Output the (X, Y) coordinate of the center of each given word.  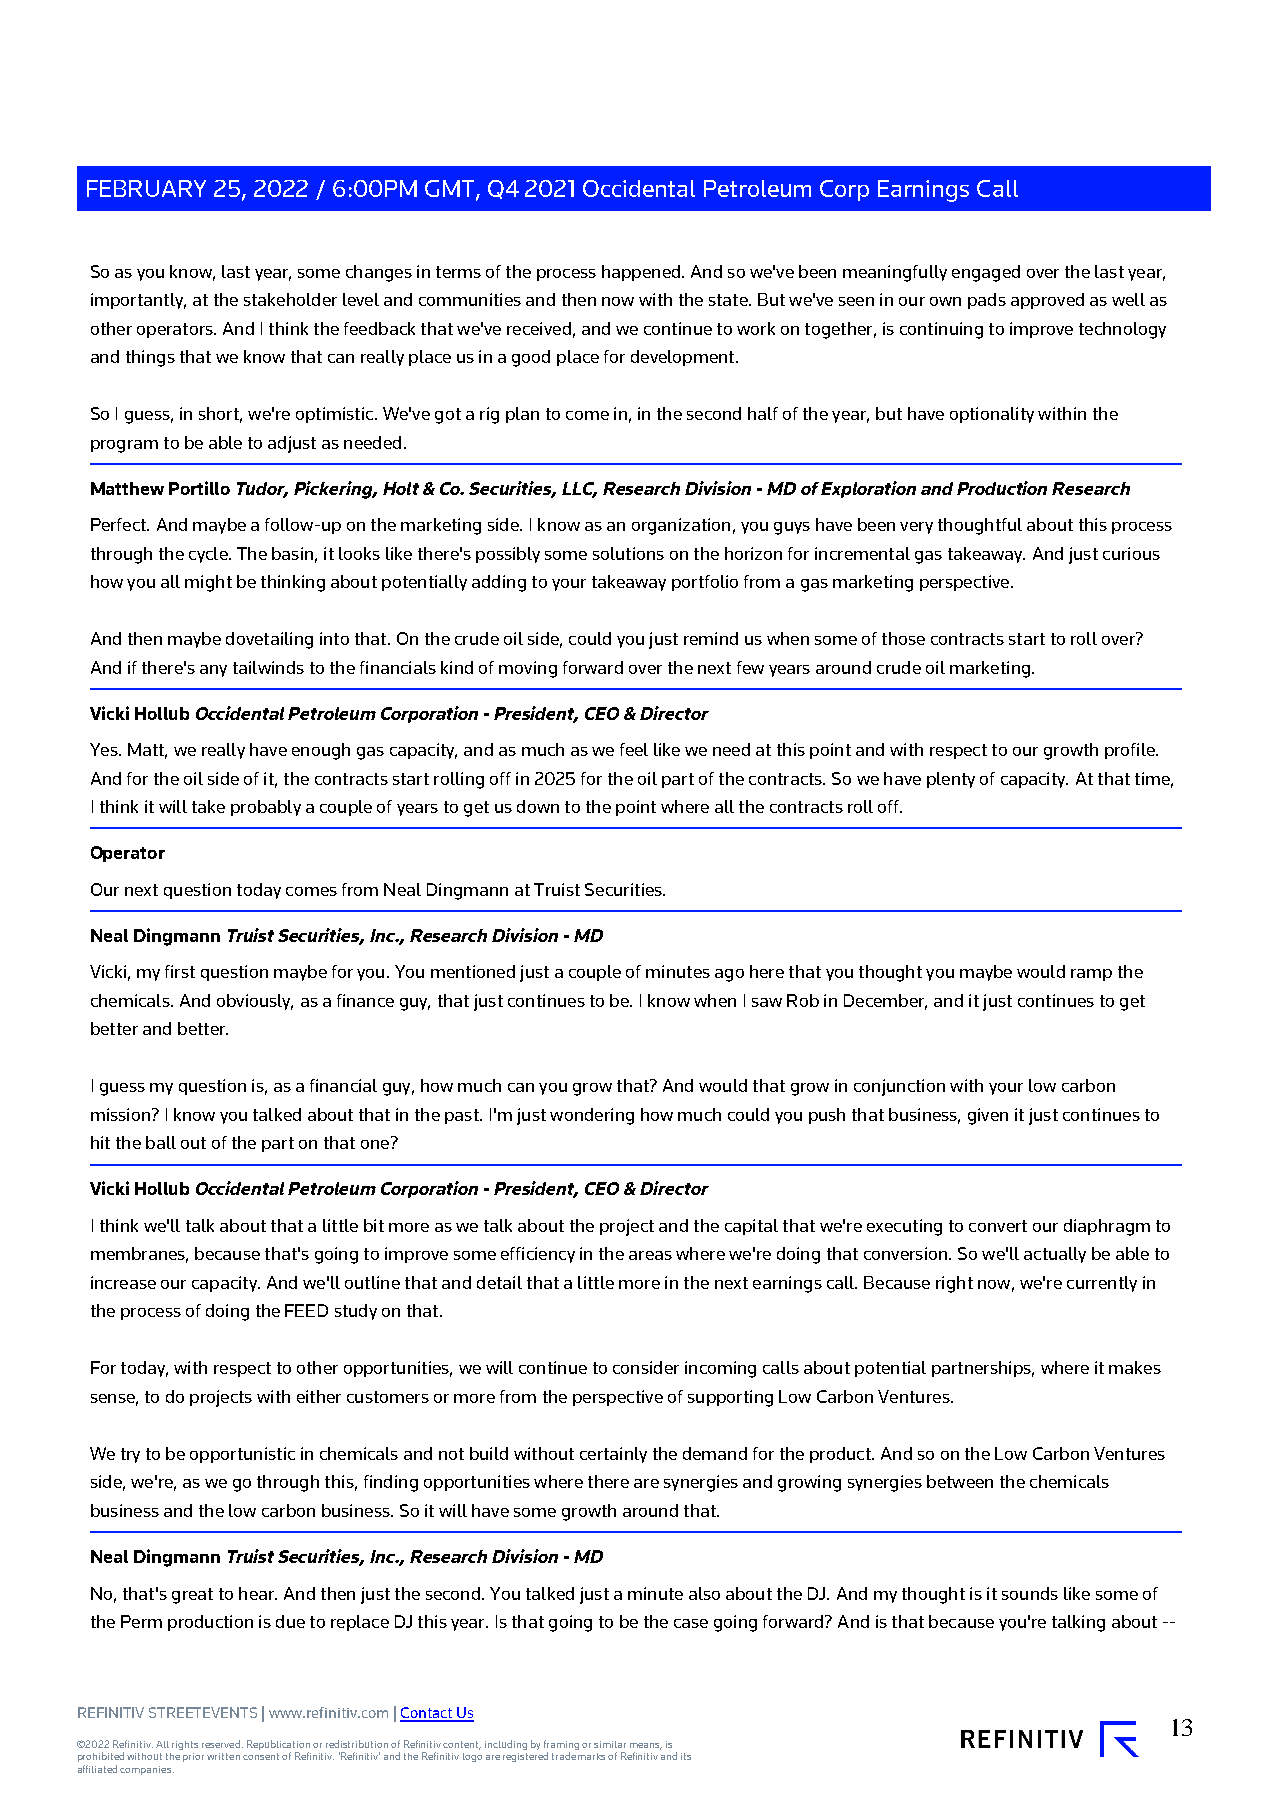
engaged (986, 273)
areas (650, 1255)
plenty (951, 780)
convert (998, 1226)
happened (641, 273)
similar (610, 1744)
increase (123, 1282)
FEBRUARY (146, 188)
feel (634, 749)
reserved (221, 1744)
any (213, 671)
